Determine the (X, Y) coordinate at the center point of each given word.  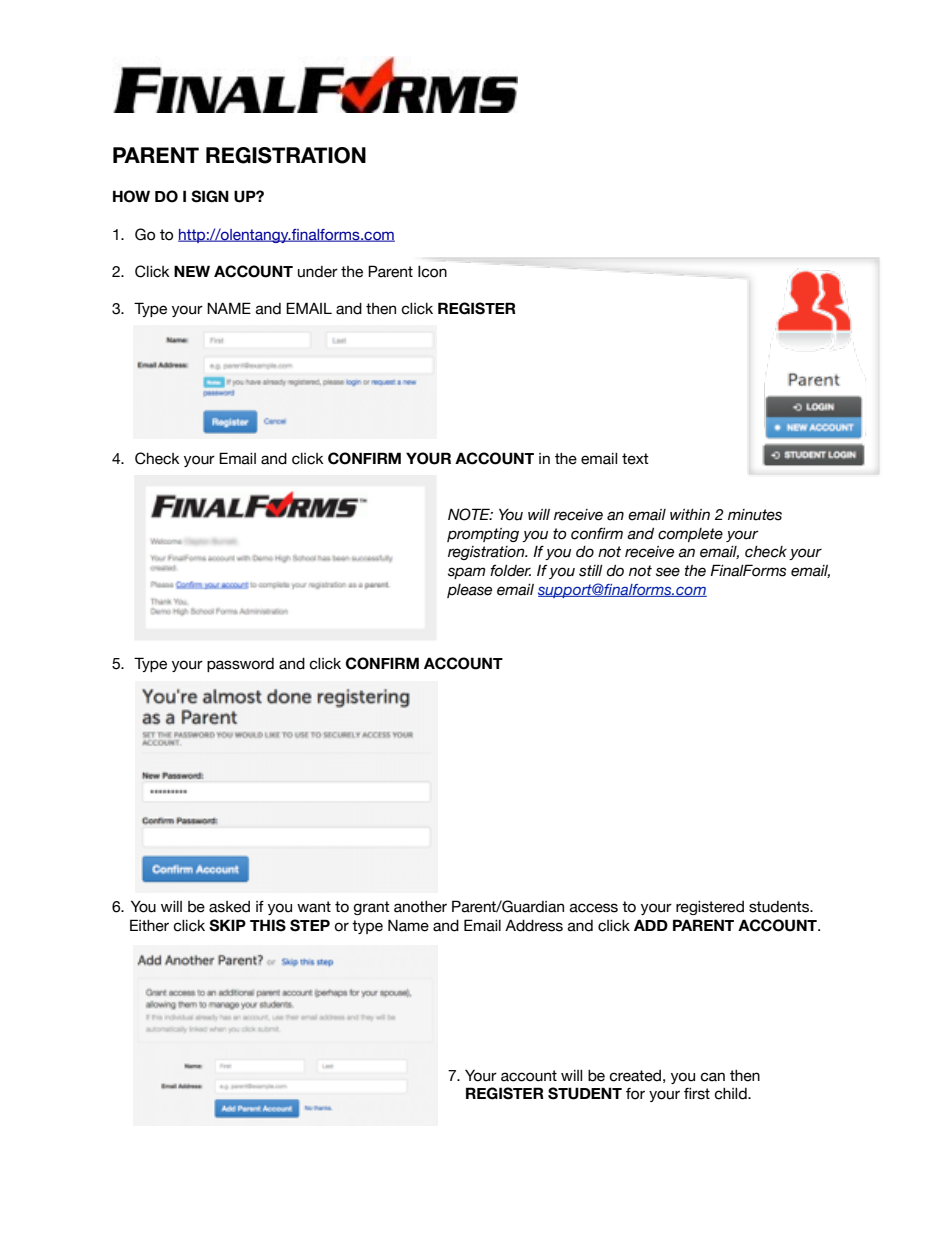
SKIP (227, 925)
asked (229, 907)
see (668, 572)
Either (149, 925)
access (594, 908)
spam (466, 573)
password (240, 665)
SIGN (210, 196)
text (635, 459)
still (591, 571)
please (469, 591)
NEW (192, 271)
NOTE (470, 514)
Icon (432, 272)
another (420, 907)
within (690, 514)
